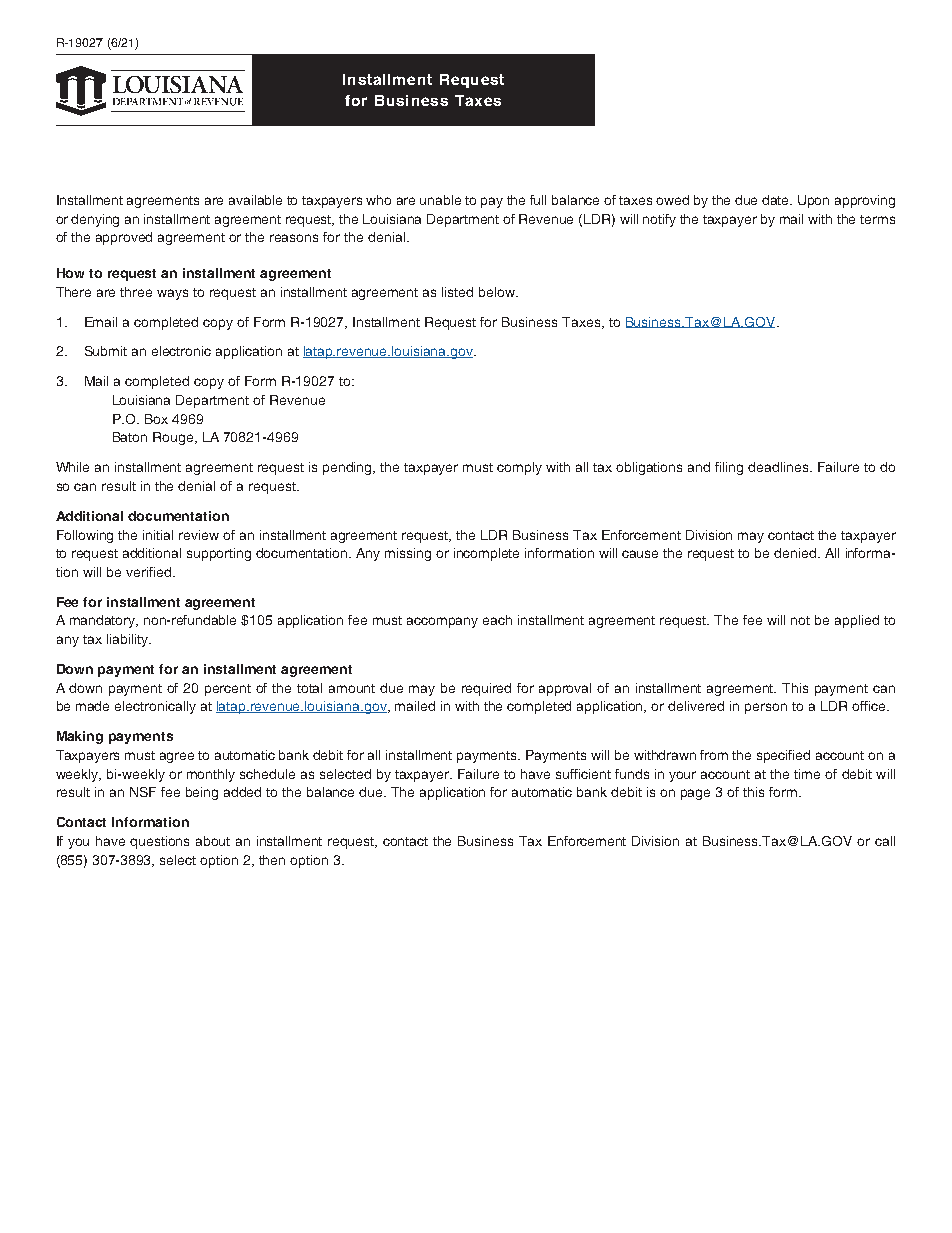 This page has height=1233, width=952. Describe the element at coordinates (486, 689) in the page. I see `required` at that location.
